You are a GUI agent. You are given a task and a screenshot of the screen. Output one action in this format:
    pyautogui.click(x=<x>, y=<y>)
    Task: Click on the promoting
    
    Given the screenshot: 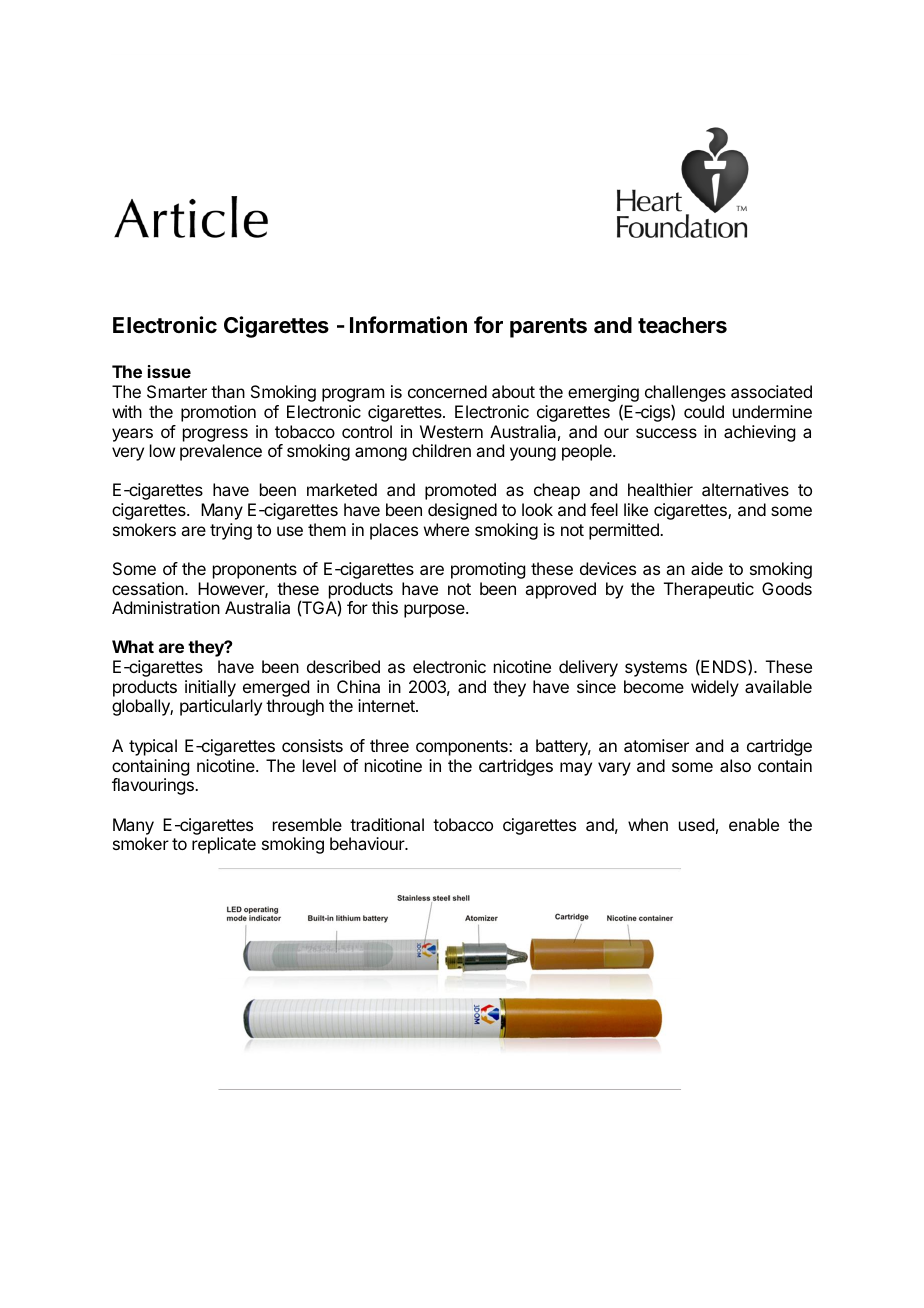 What is the action you would take?
    pyautogui.click(x=488, y=570)
